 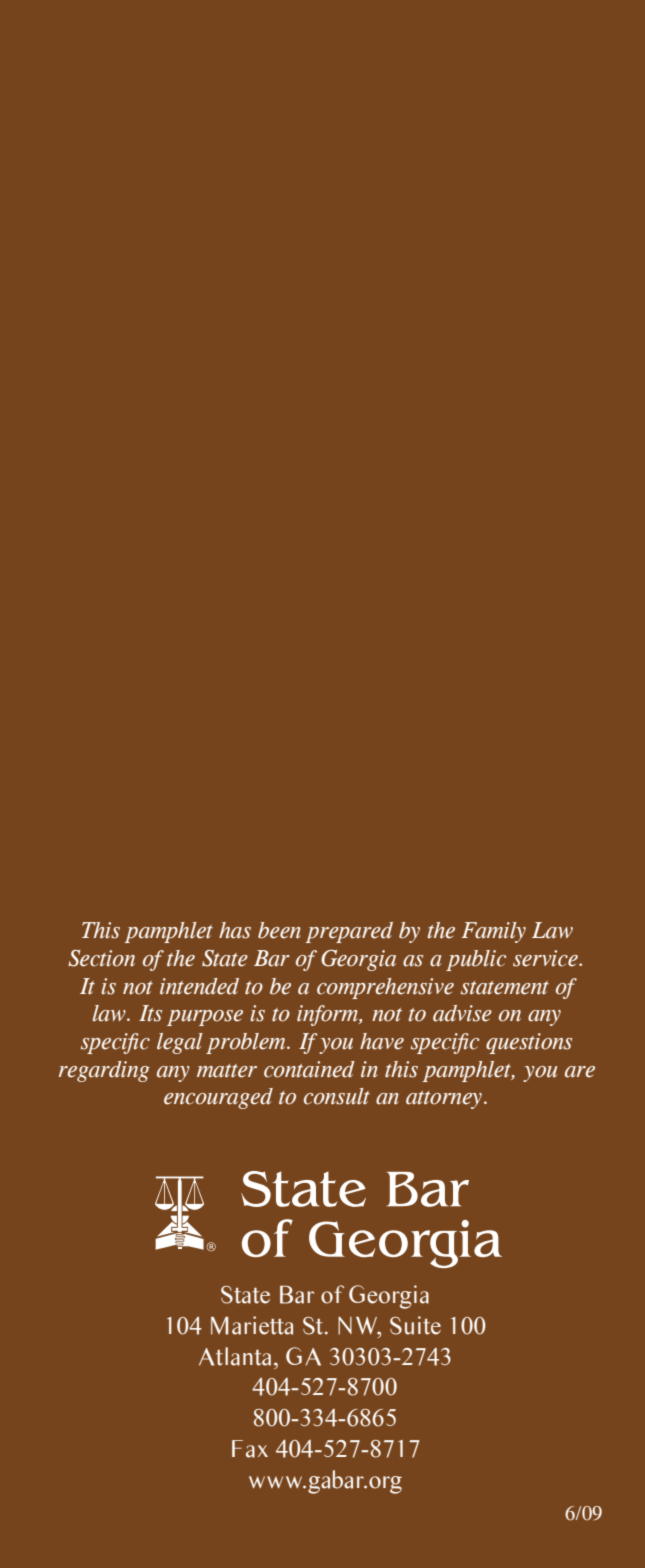 What do you see at coordinates (529, 1043) in the screenshot?
I see `questions` at bounding box center [529, 1043].
